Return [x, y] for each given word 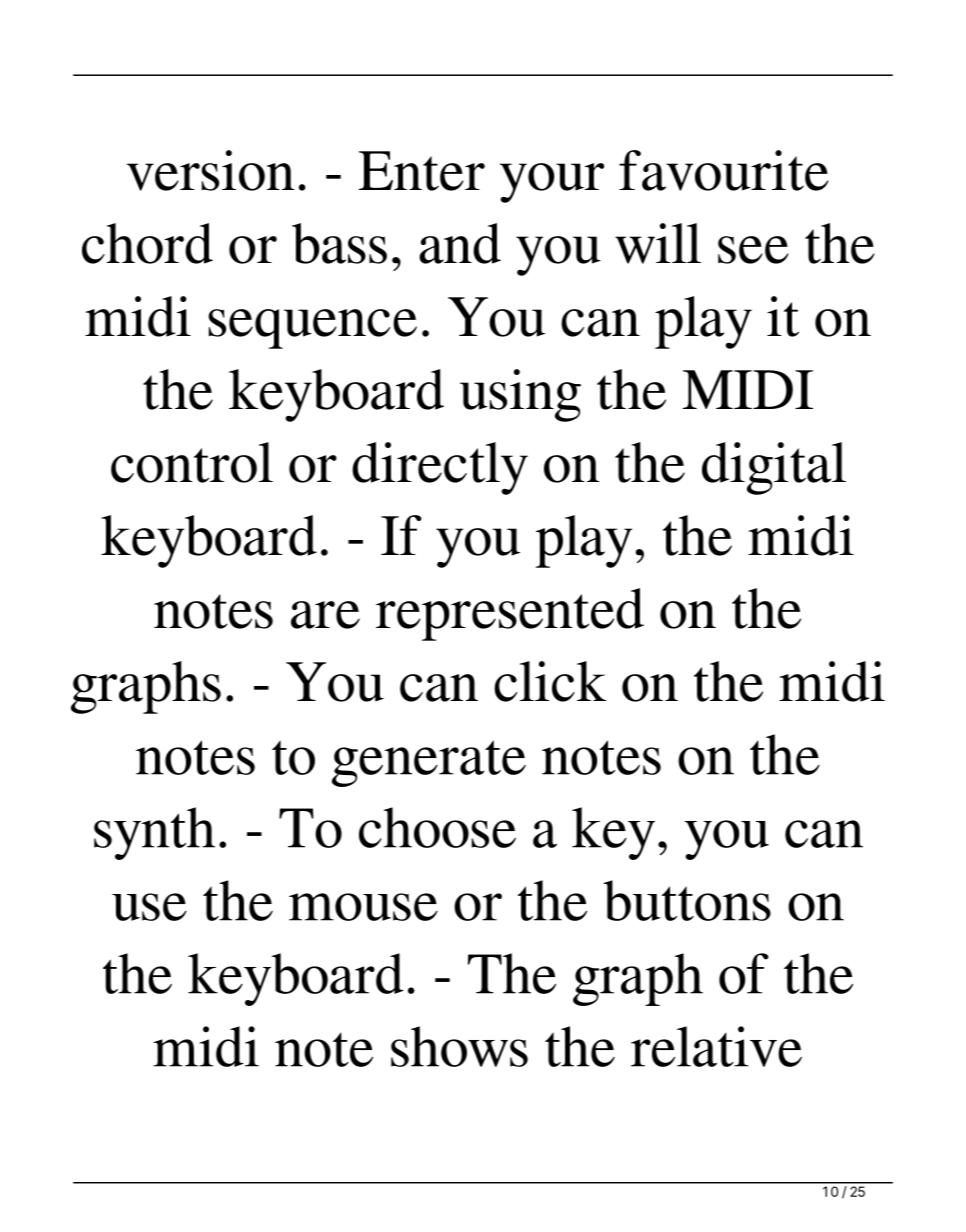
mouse [363, 907]
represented [510, 614]
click [550, 681]
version [211, 170]
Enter [422, 171]
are [325, 615]
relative [716, 1046]
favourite [724, 170]
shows [459, 1046]
